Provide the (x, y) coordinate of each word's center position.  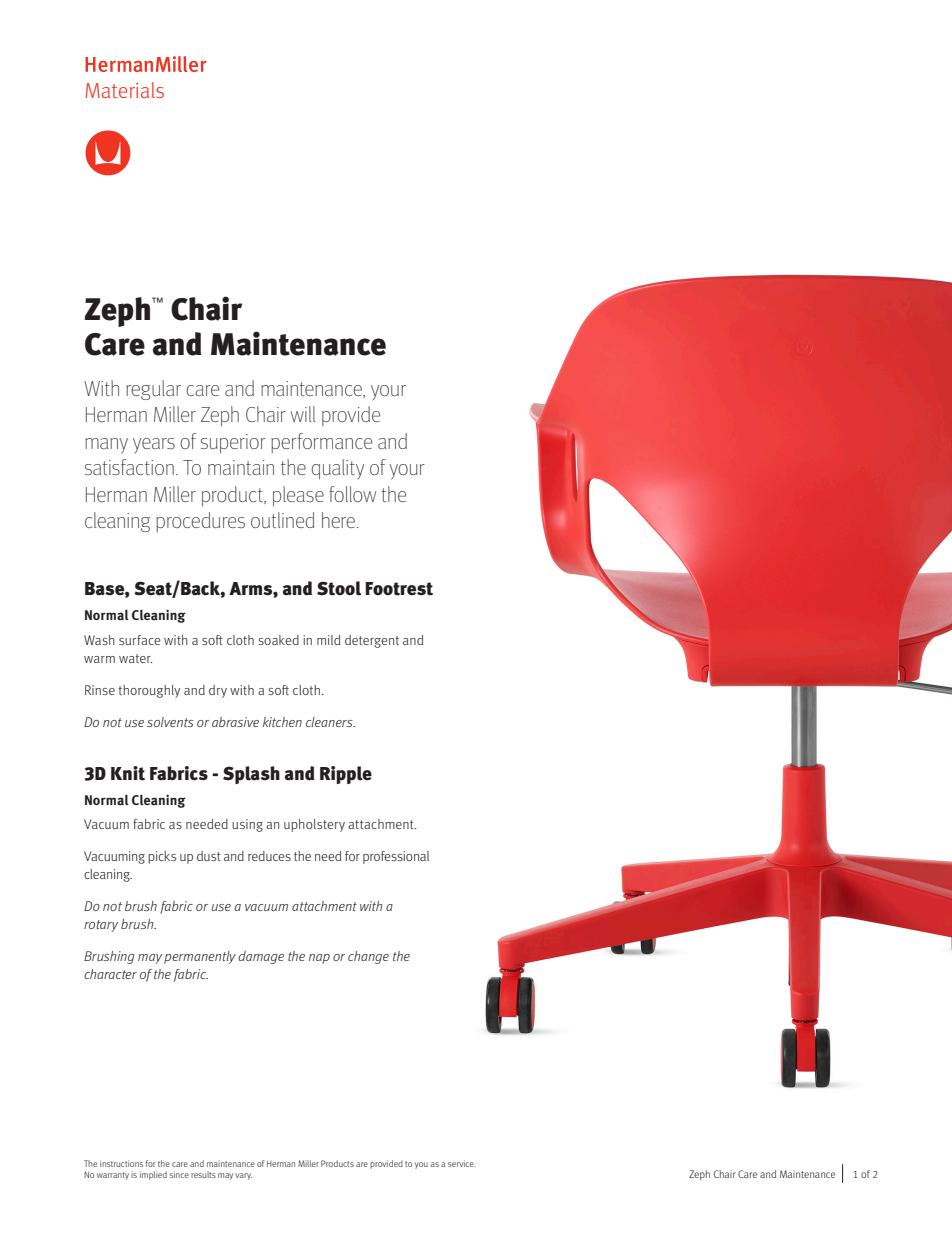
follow (352, 494)
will (303, 414)
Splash (251, 775)
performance (321, 443)
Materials (125, 90)
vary (243, 1176)
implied (153, 1175)
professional (396, 857)
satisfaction (129, 467)
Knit (128, 773)
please (298, 496)
